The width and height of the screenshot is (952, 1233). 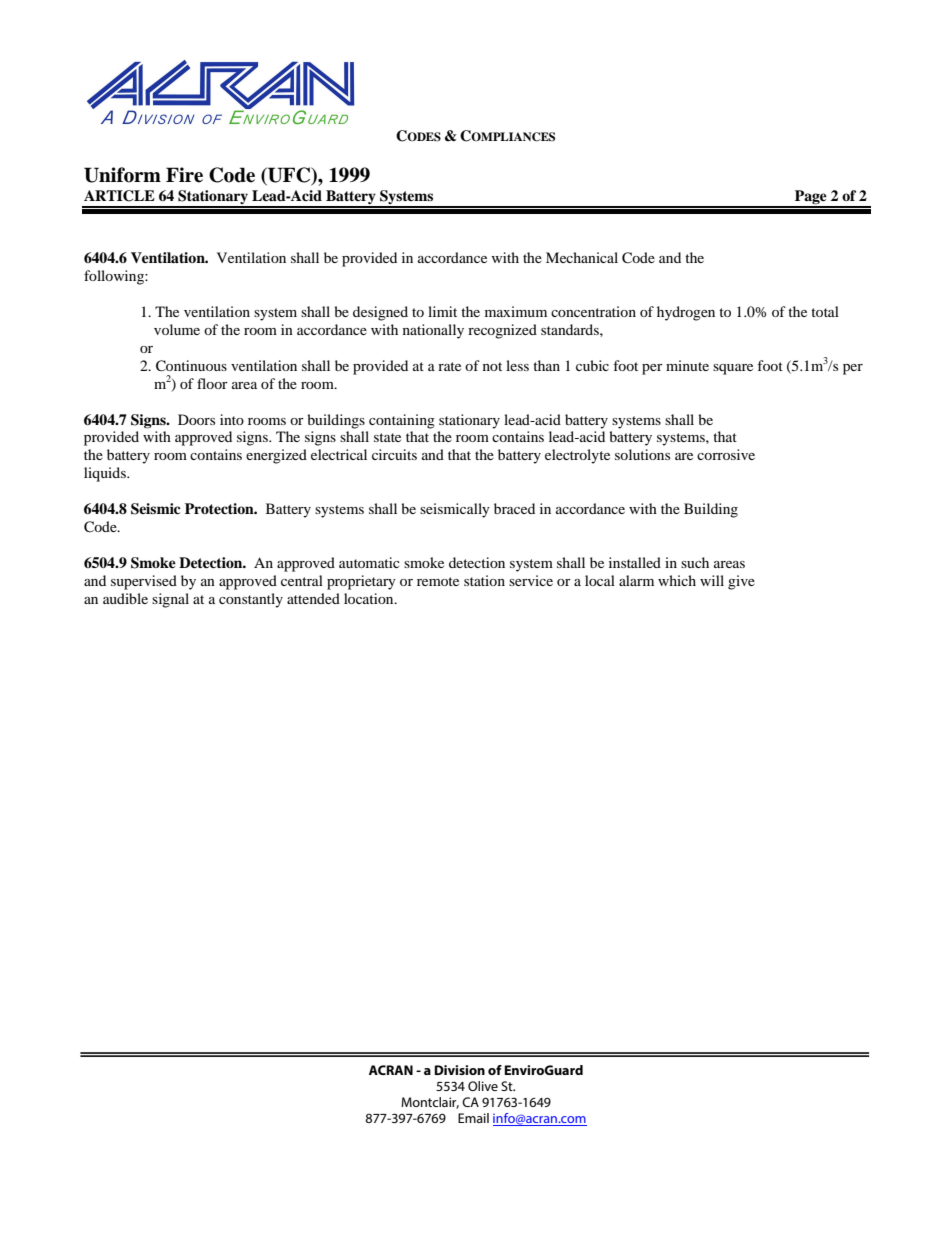 I want to click on give, so click(x=741, y=582).
